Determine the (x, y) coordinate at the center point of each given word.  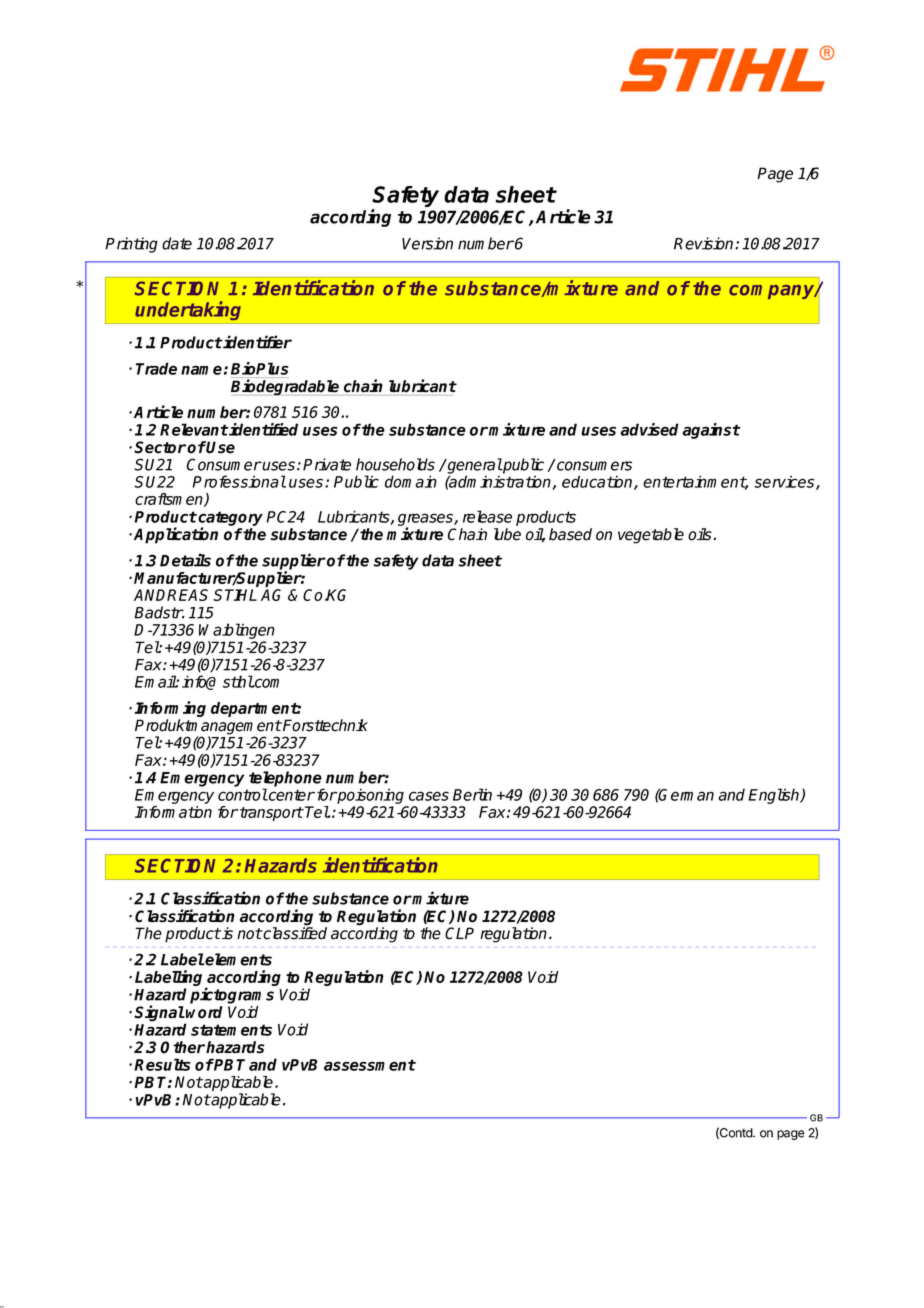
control (243, 794)
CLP (459, 933)
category (229, 520)
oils (701, 534)
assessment (370, 1065)
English (775, 796)
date (177, 243)
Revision (705, 243)
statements (231, 1030)
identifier (257, 342)
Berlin (472, 794)
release (487, 516)
